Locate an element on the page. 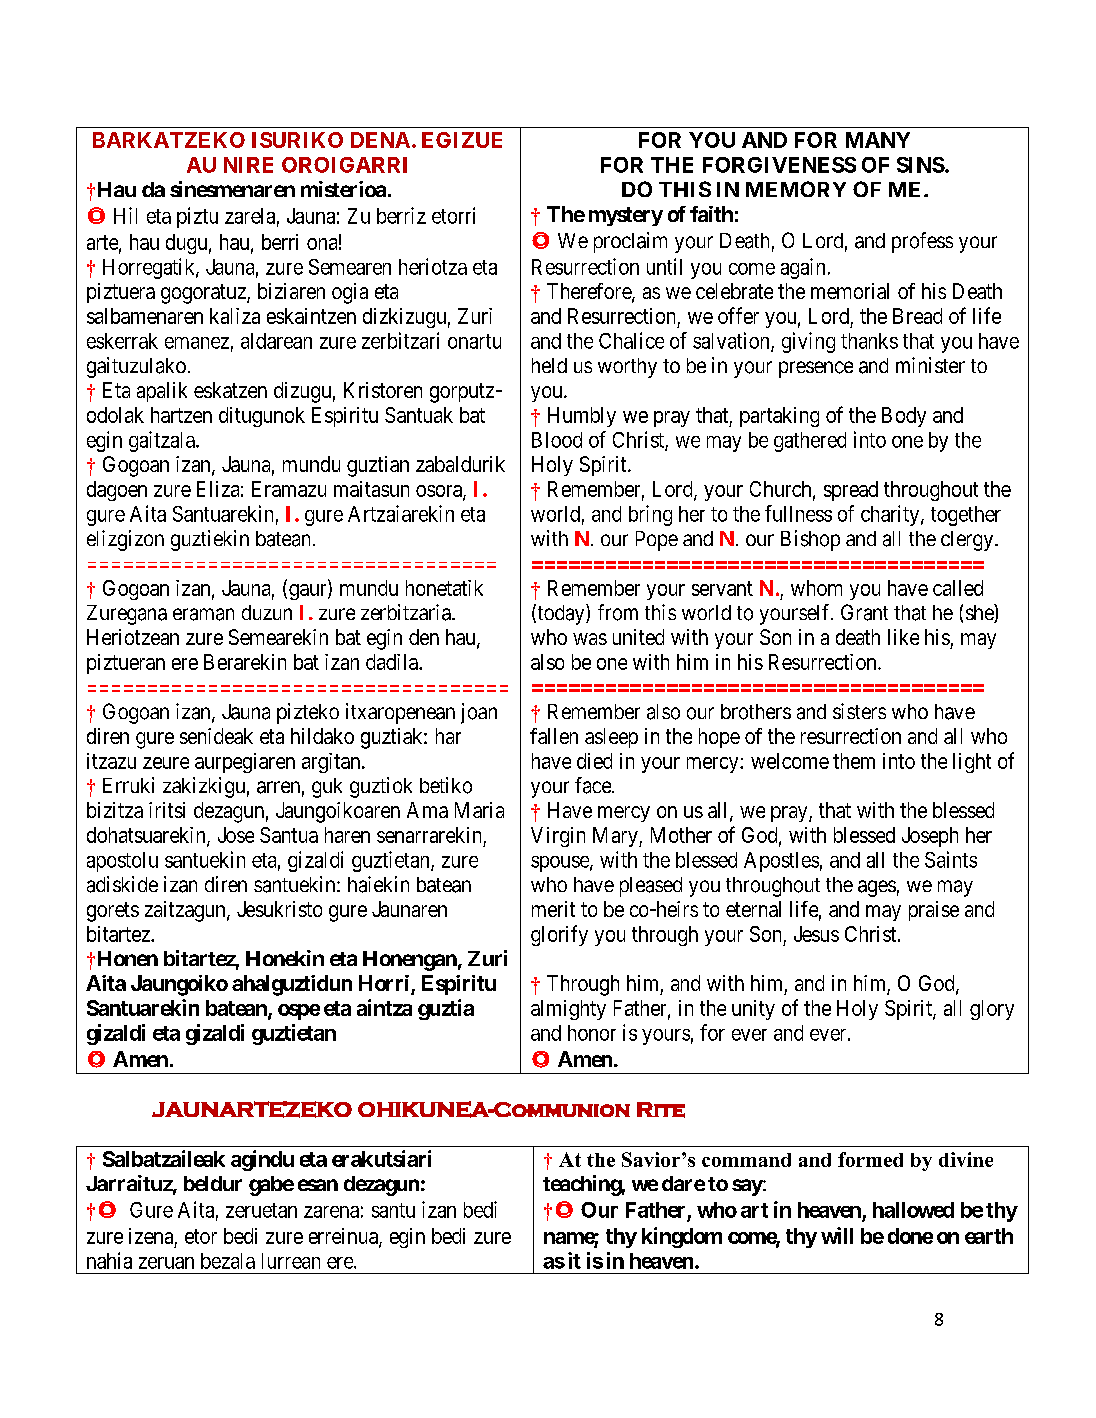 This page has width=1096, height=1418. bring is located at coordinates (650, 515).
